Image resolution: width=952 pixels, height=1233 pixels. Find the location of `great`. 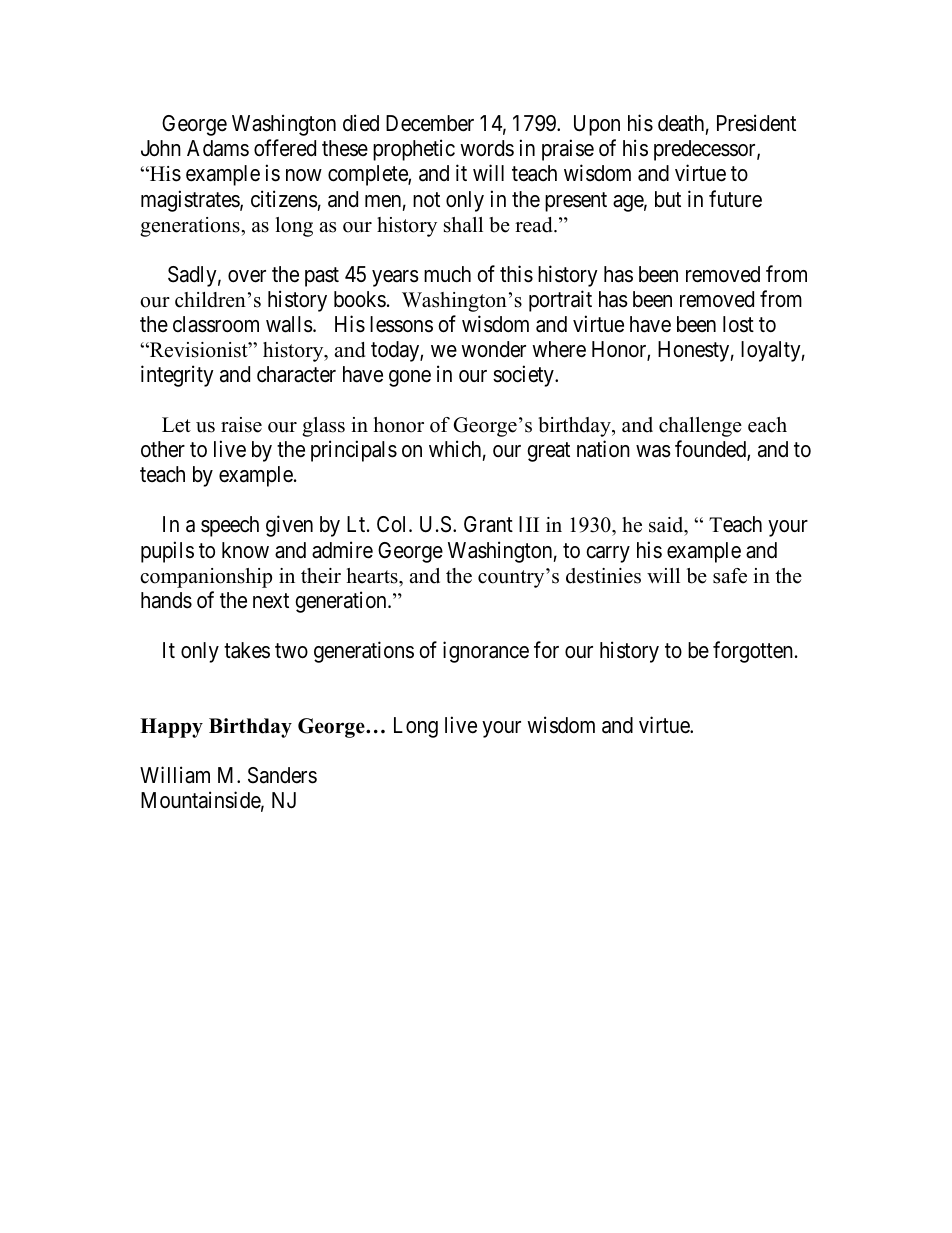

great is located at coordinates (549, 452).
